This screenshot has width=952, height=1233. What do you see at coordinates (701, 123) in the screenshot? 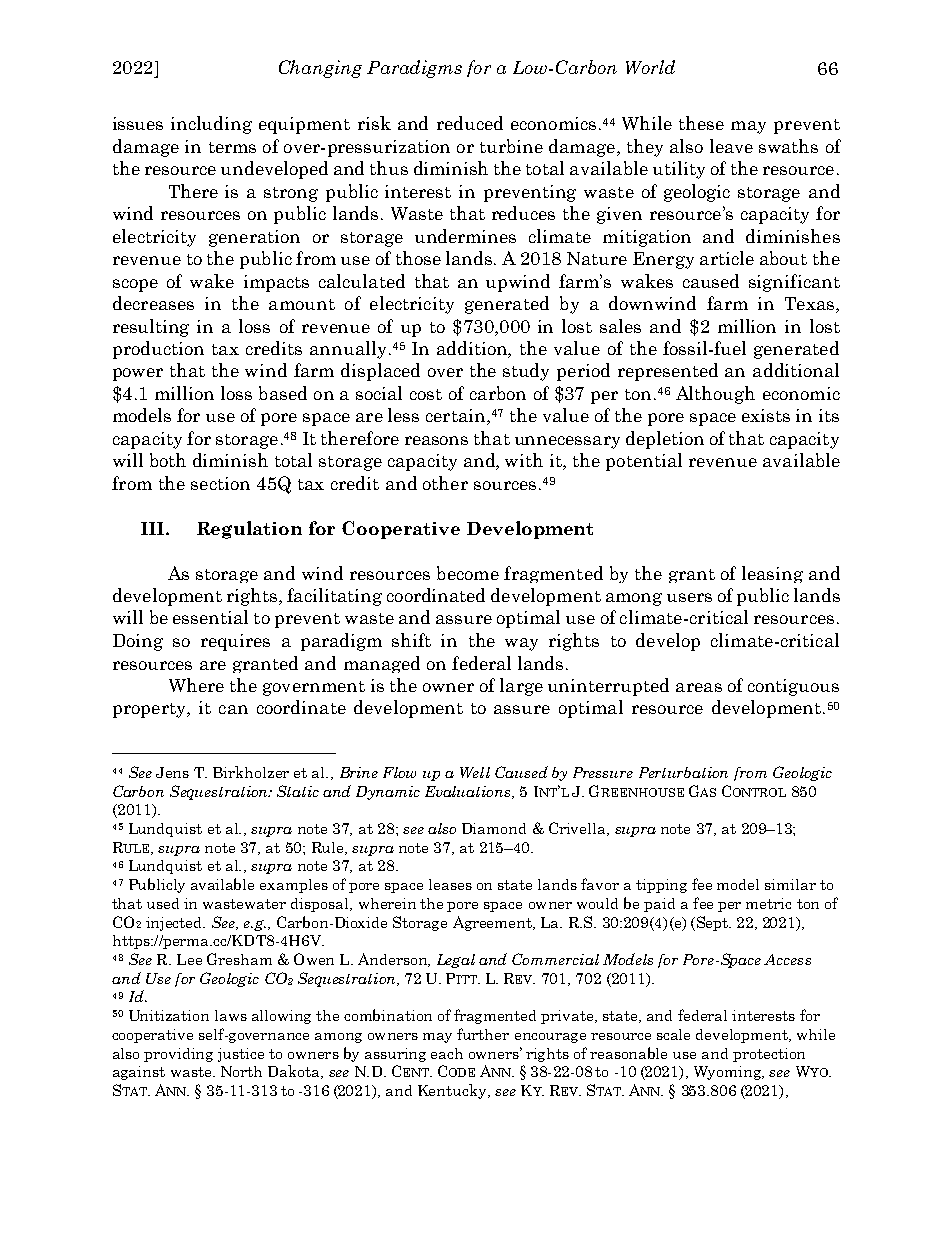
I see `these` at bounding box center [701, 123].
